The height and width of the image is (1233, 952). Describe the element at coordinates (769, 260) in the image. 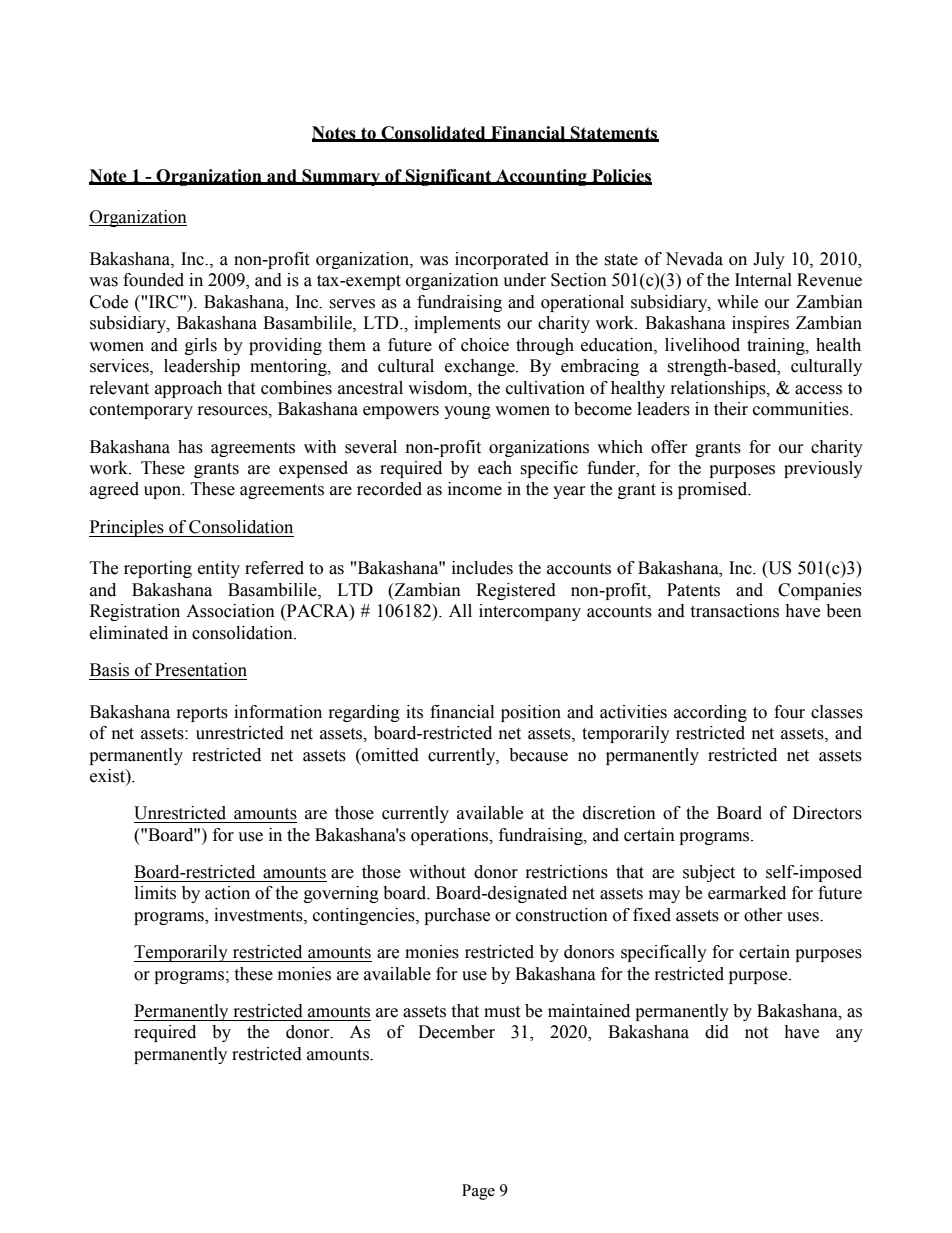

I see `July` at that location.
